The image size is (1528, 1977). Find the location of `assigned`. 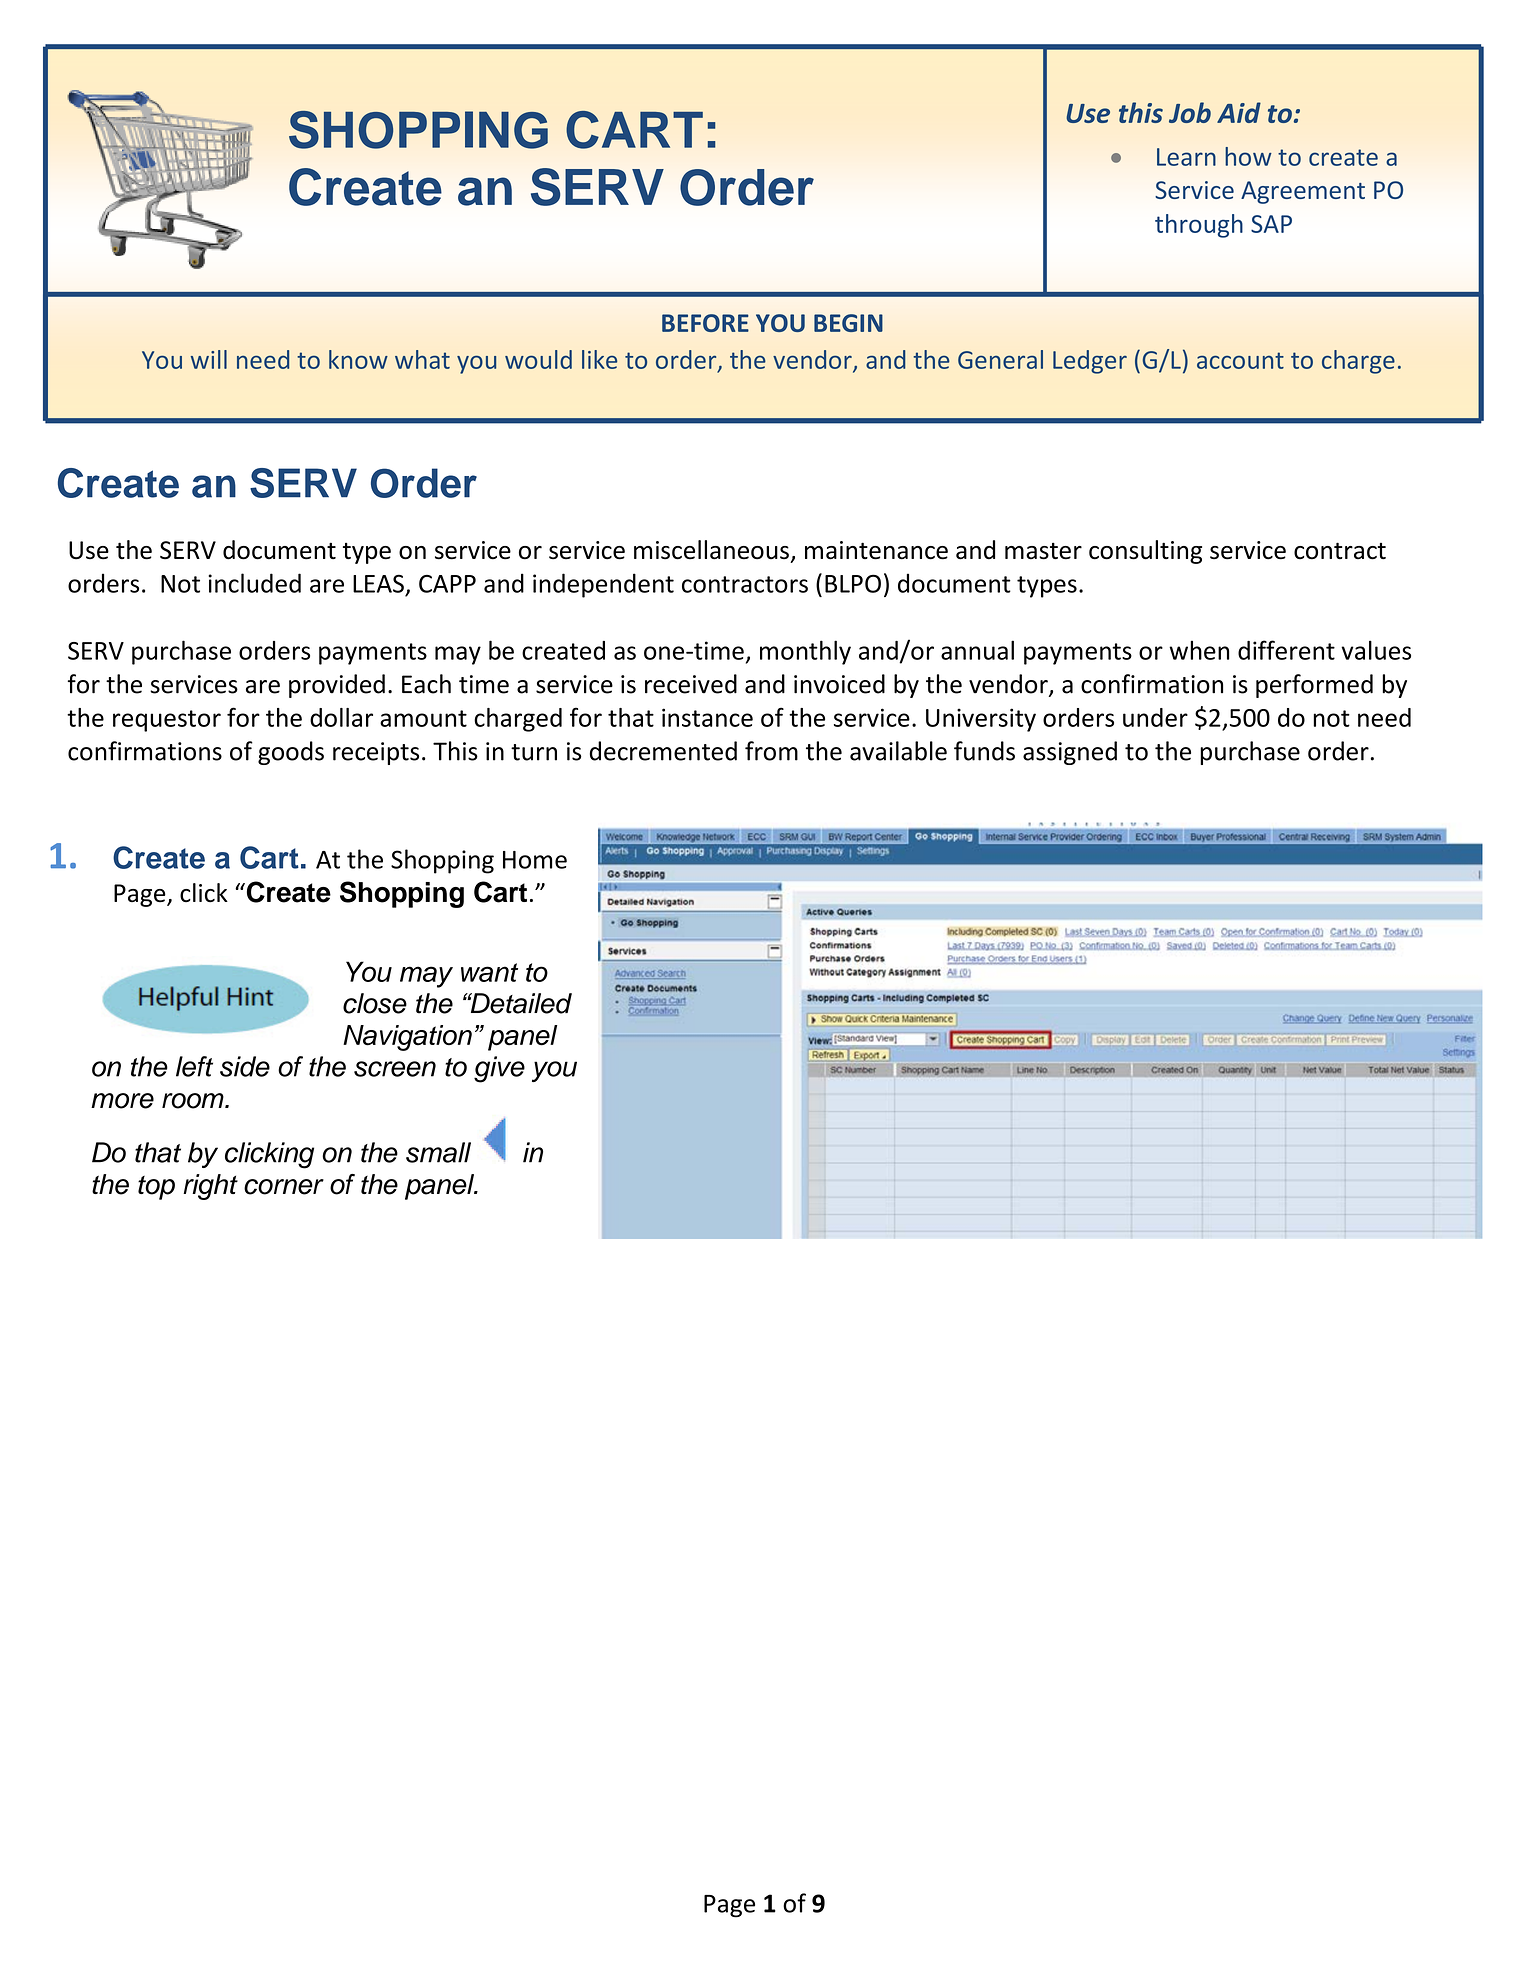

assigned is located at coordinates (1070, 753).
